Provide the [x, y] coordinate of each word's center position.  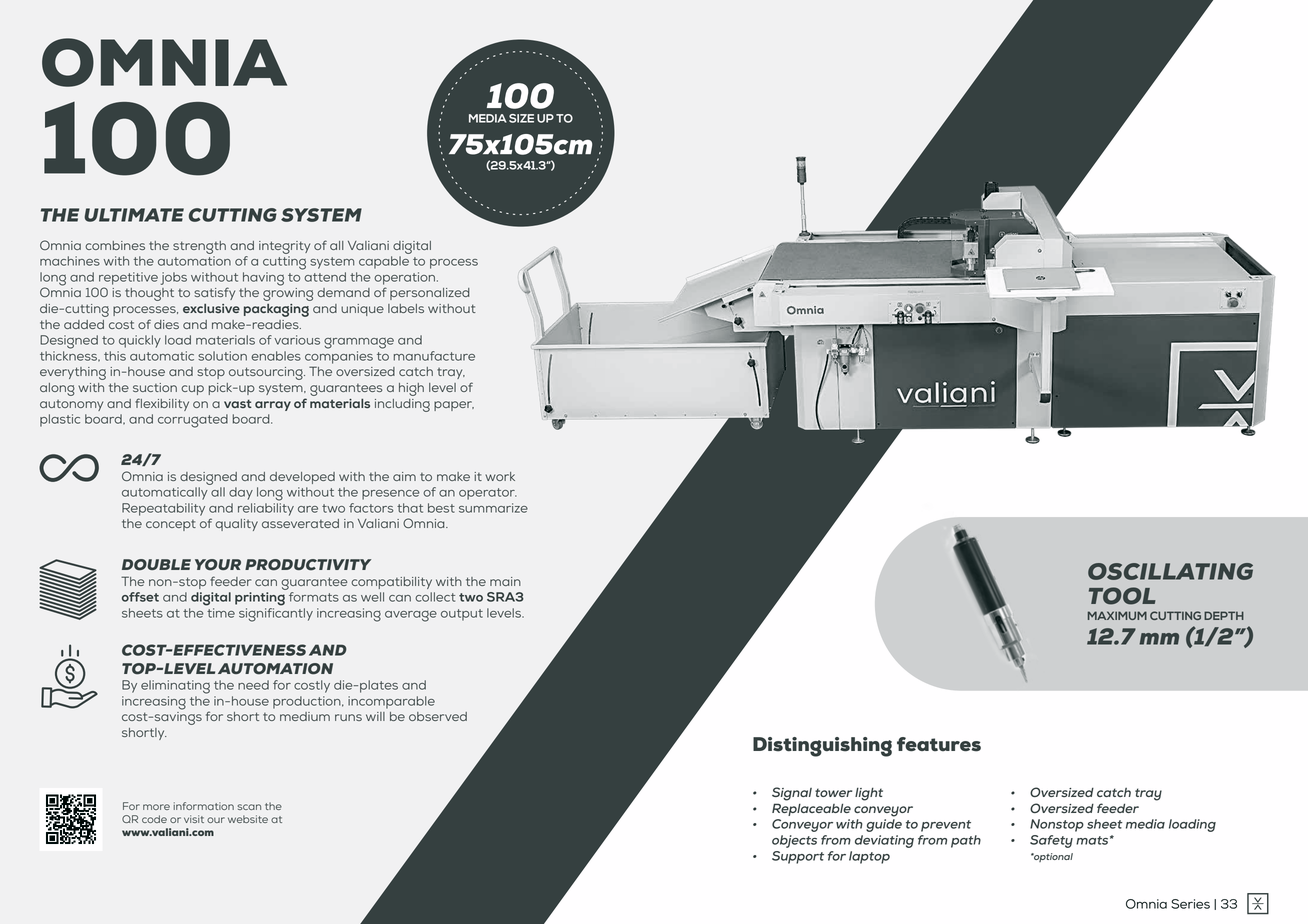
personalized [430, 294]
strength [199, 247]
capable [384, 262]
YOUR [218, 565]
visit [194, 819]
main [505, 581]
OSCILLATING [1170, 571]
